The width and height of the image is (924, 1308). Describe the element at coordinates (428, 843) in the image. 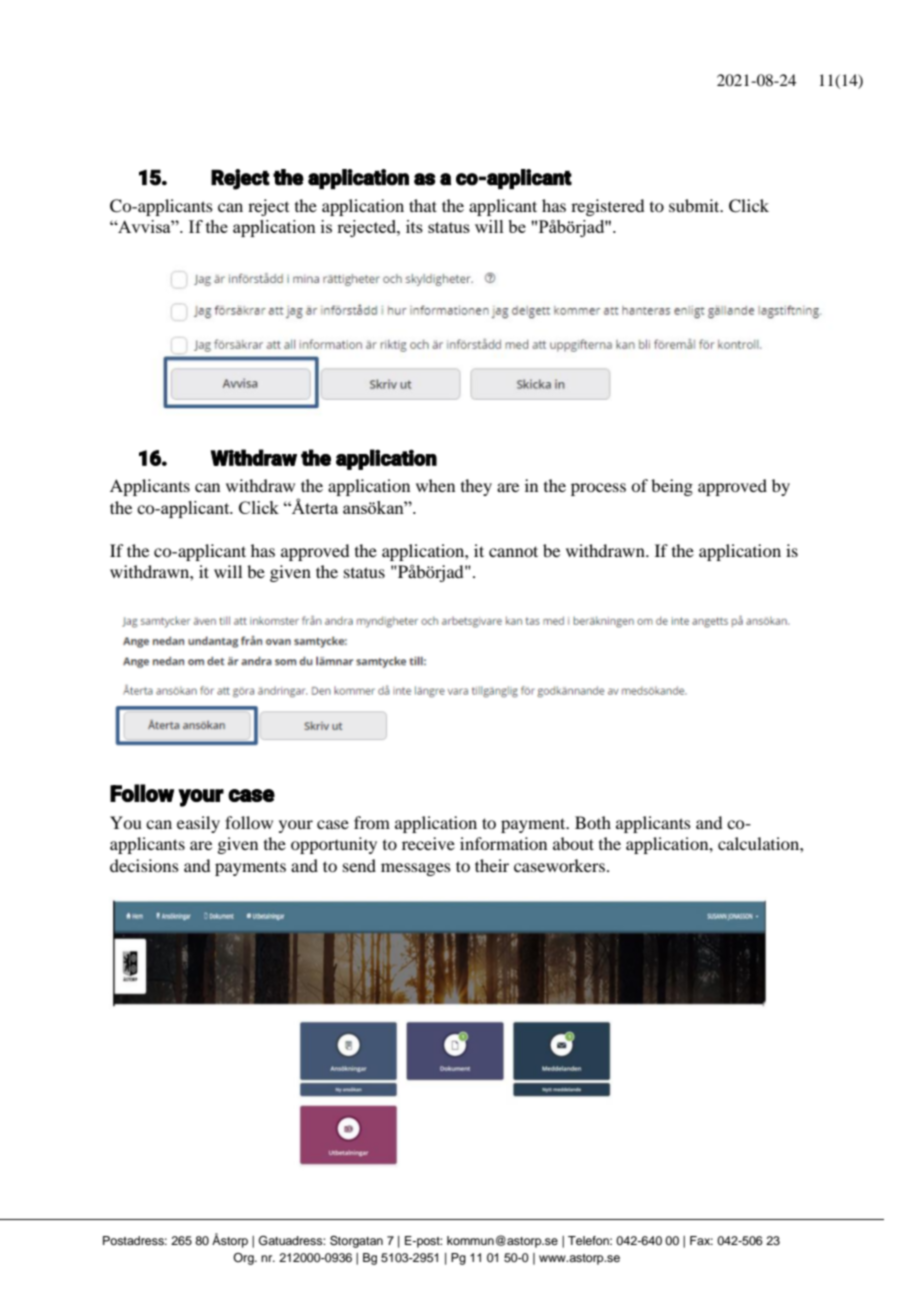

I see `receive` at that location.
